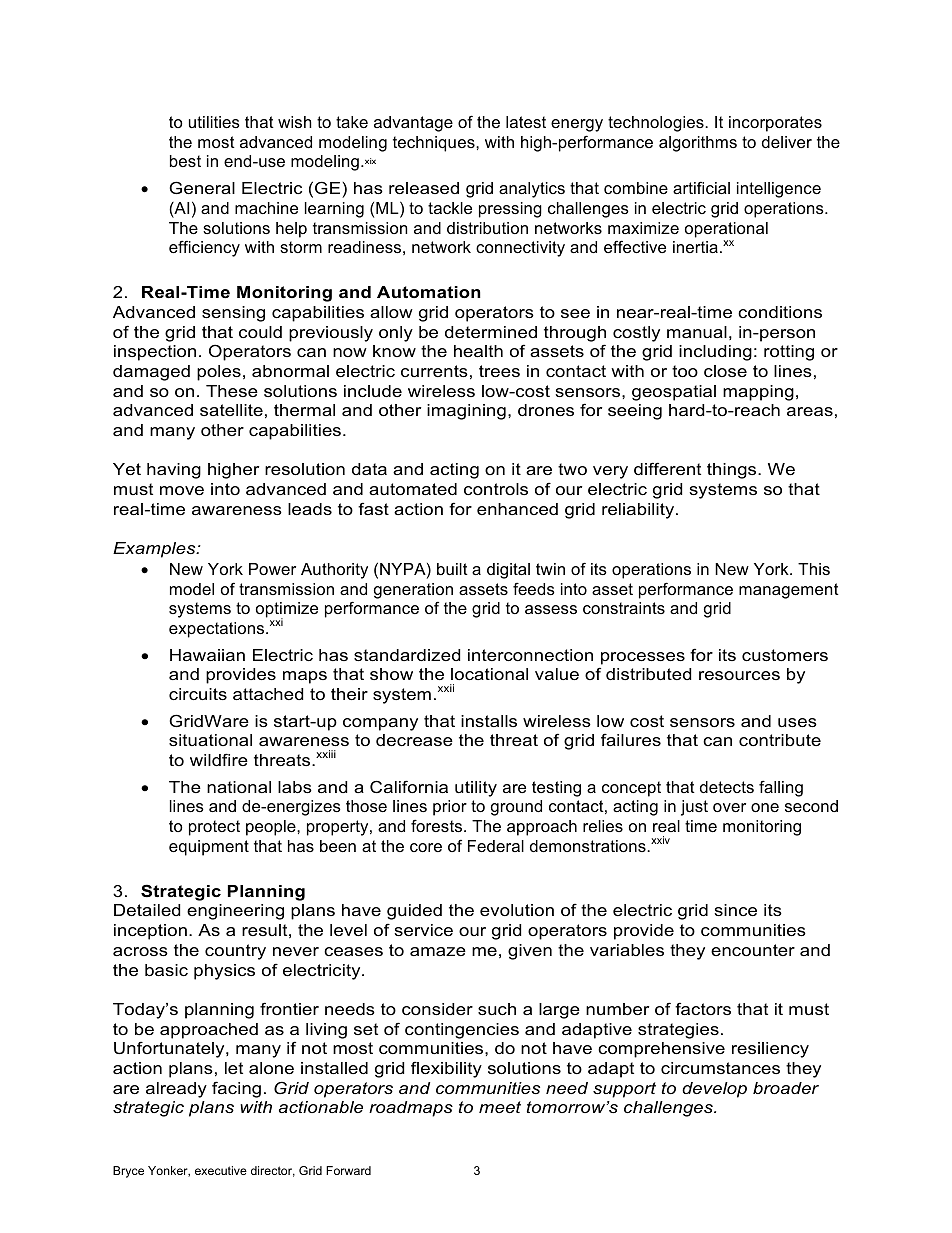 This screenshot has height=1233, width=952. I want to click on protect, so click(214, 828).
